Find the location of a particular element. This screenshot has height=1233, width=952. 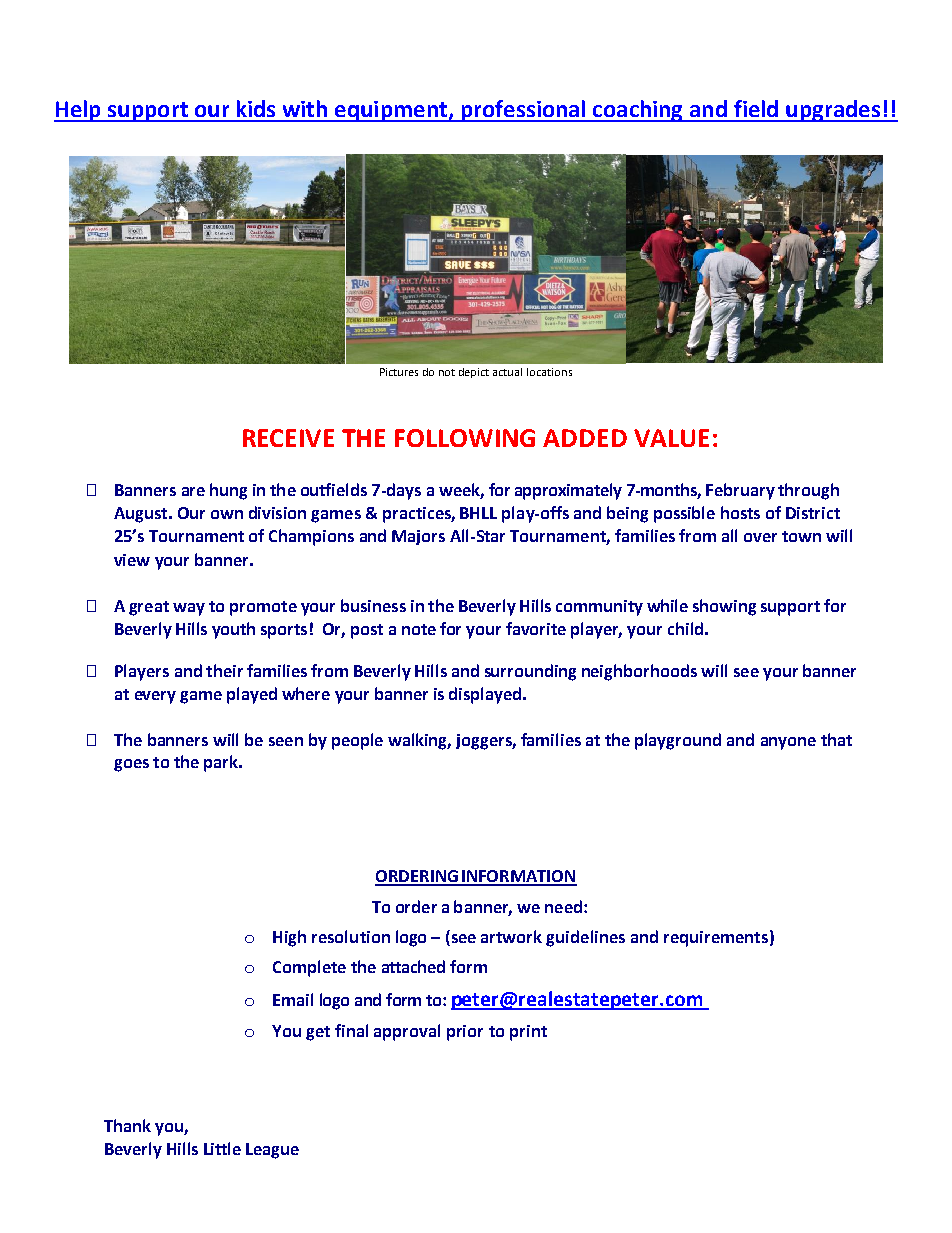

Help is located at coordinates (78, 111).
